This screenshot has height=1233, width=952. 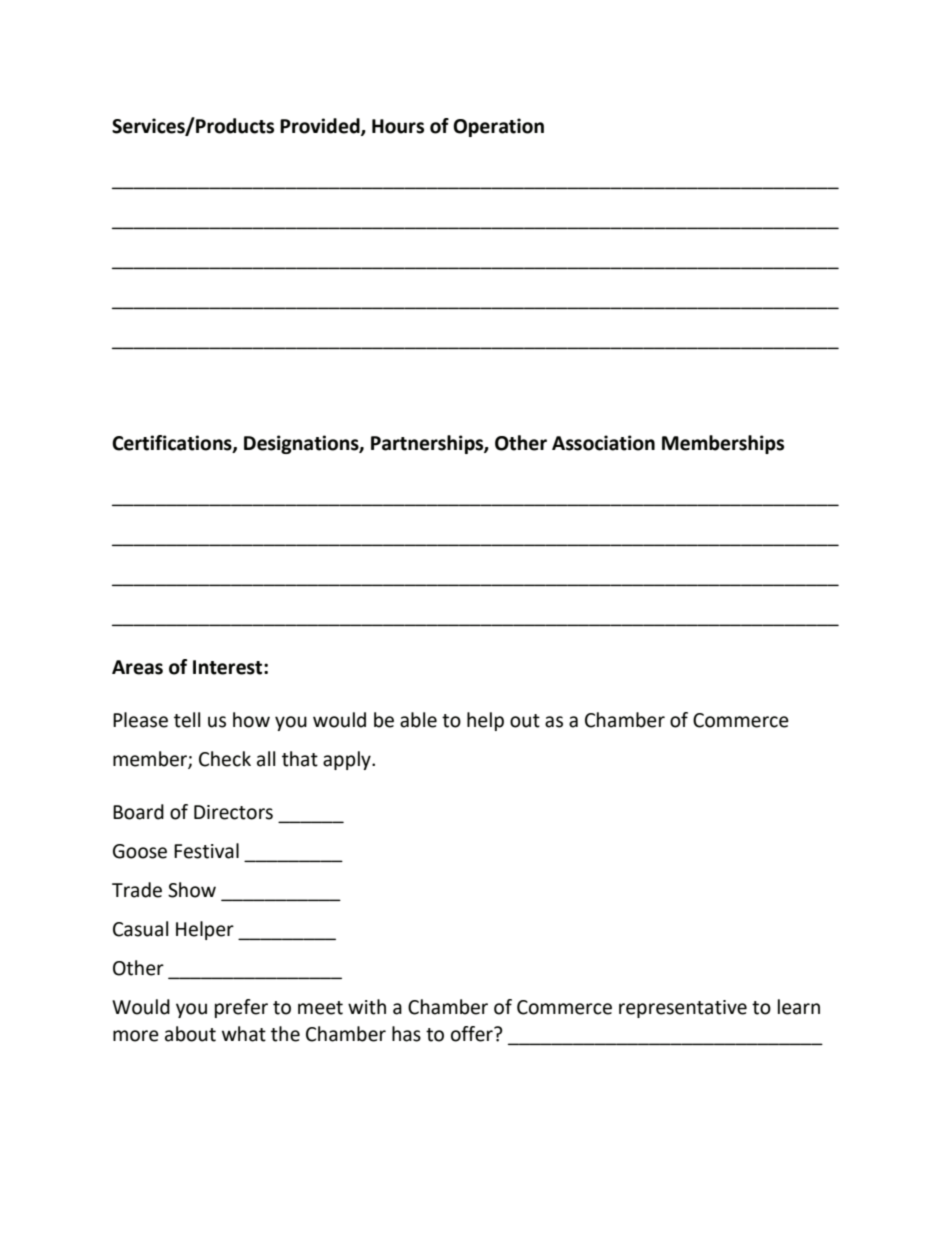 What do you see at coordinates (233, 812) in the screenshot?
I see `Directors` at bounding box center [233, 812].
